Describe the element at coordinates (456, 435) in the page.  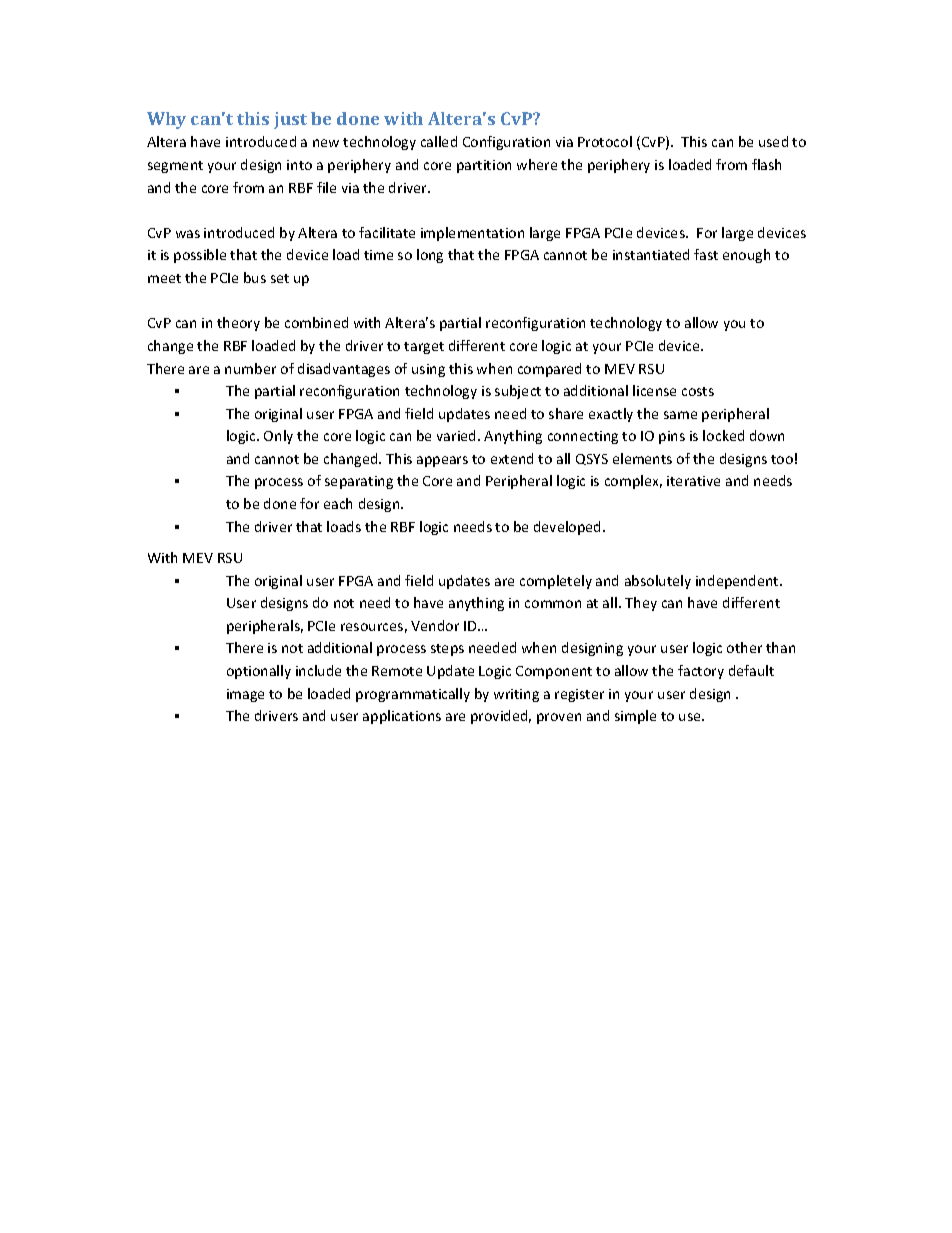
I see `varied` at that location.
